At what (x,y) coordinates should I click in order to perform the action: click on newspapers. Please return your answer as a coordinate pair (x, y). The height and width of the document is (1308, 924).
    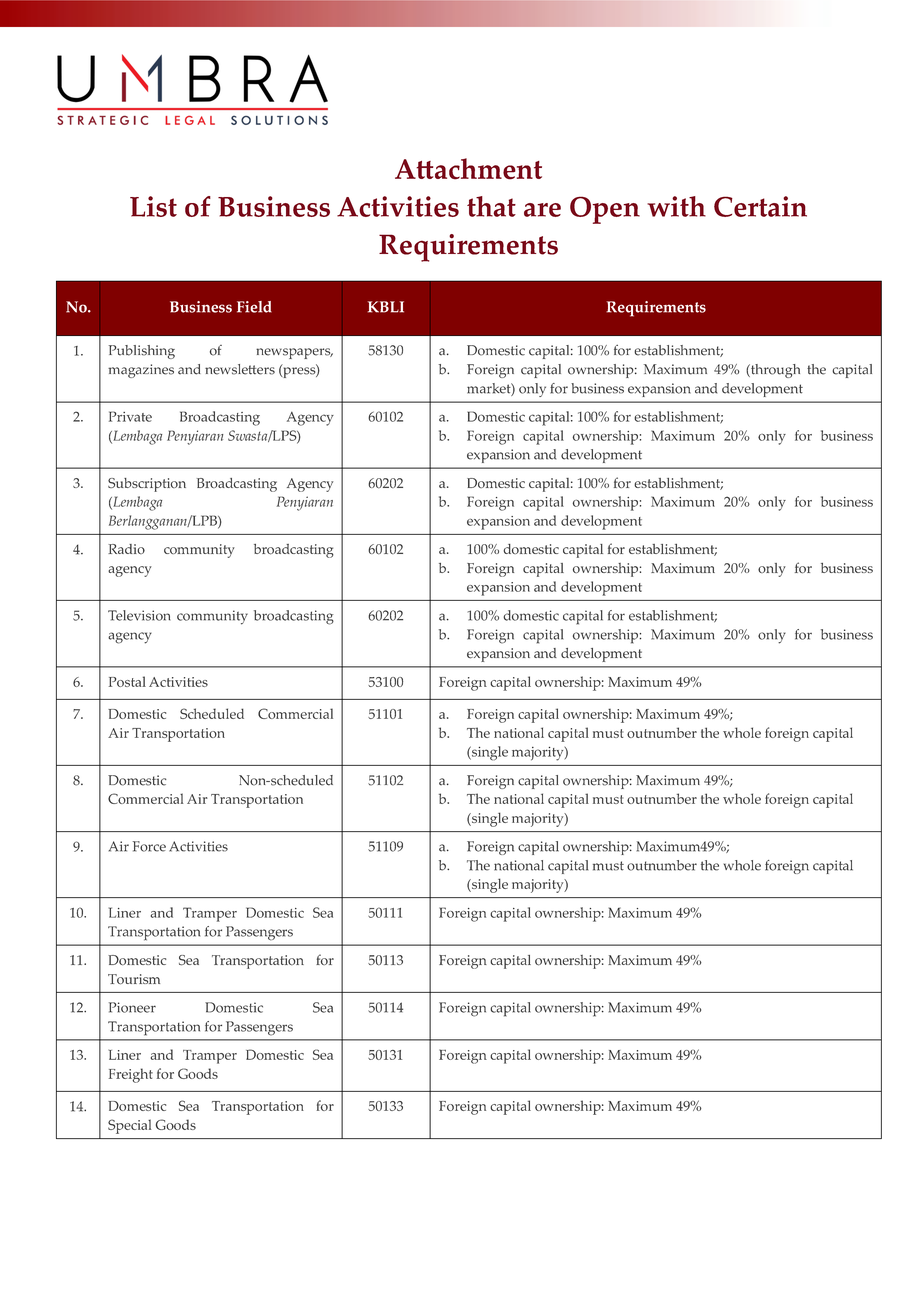
    Looking at the image, I should click on (294, 353).
